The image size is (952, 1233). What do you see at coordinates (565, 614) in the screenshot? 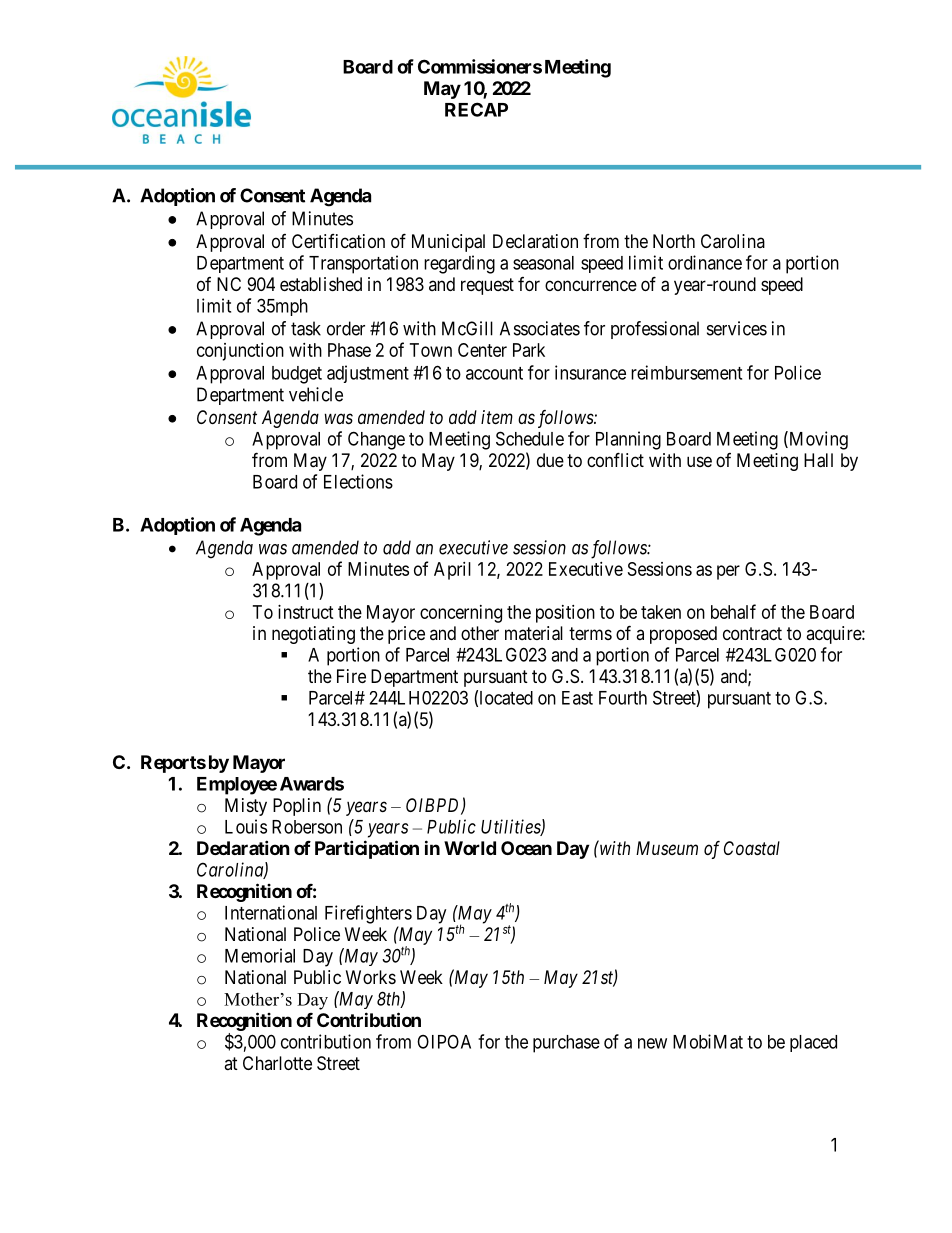
I see `position` at bounding box center [565, 614].
